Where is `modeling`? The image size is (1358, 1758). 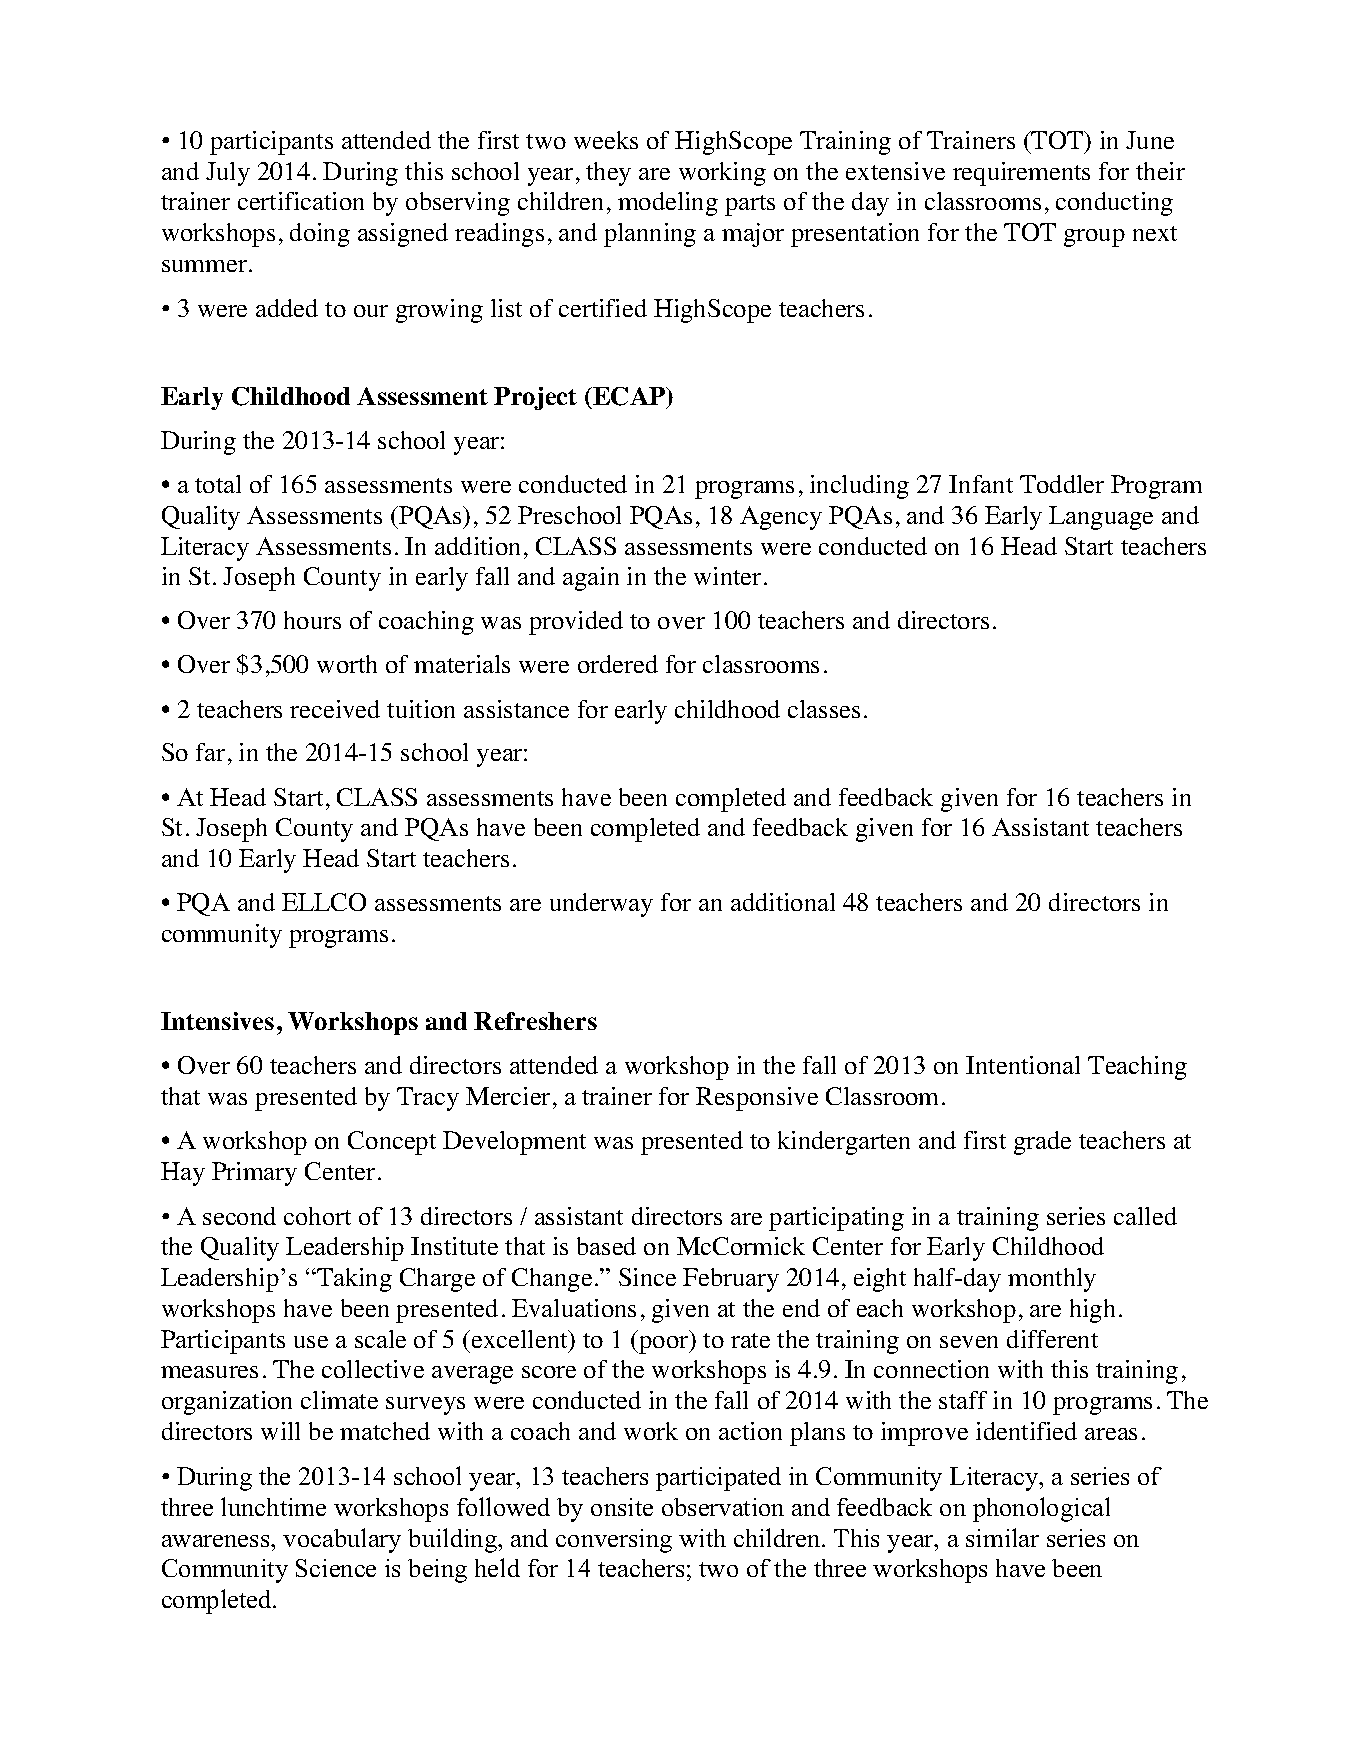
modeling is located at coordinates (668, 204).
